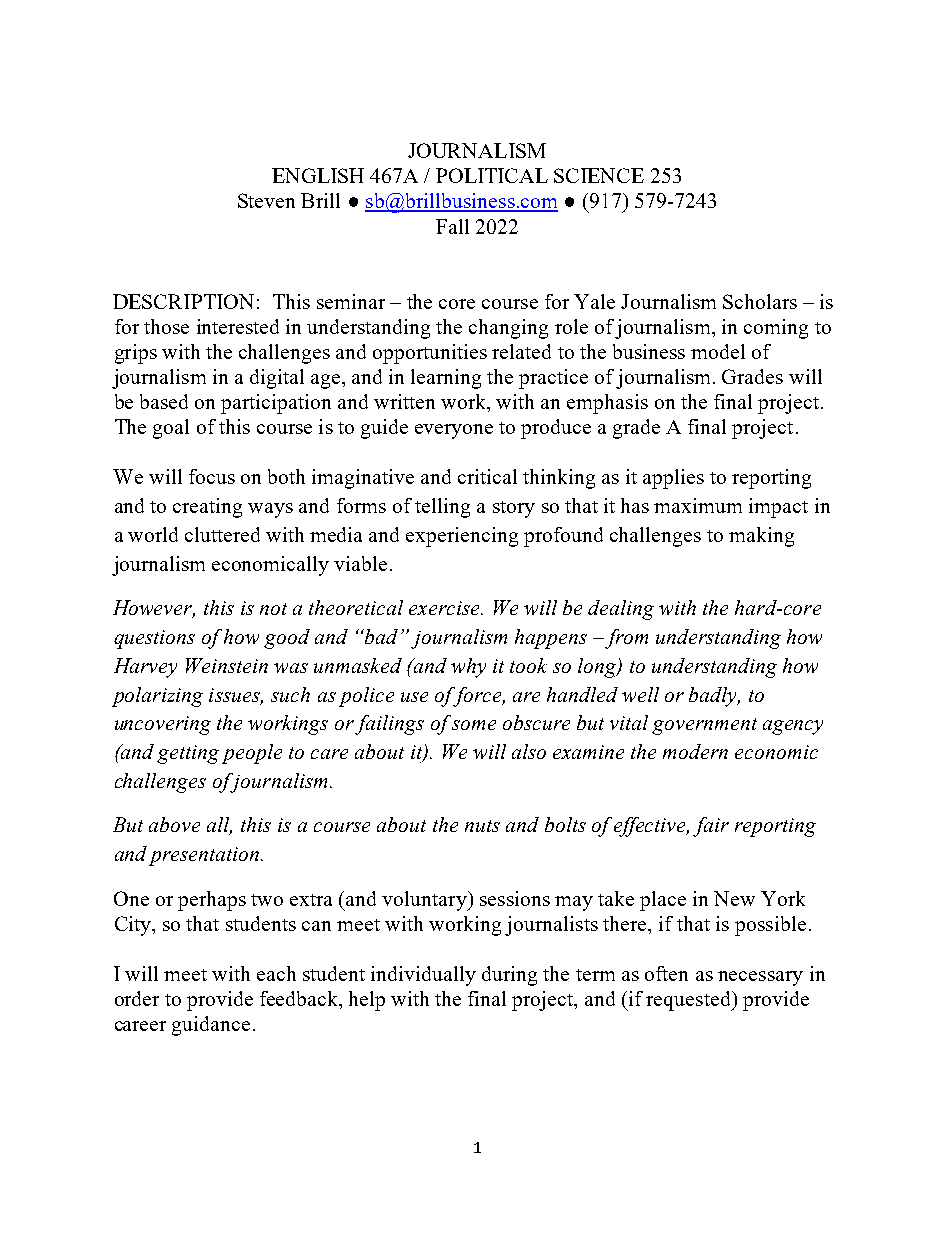 This screenshot has width=952, height=1233. What do you see at coordinates (174, 824) in the screenshot?
I see `above` at bounding box center [174, 824].
